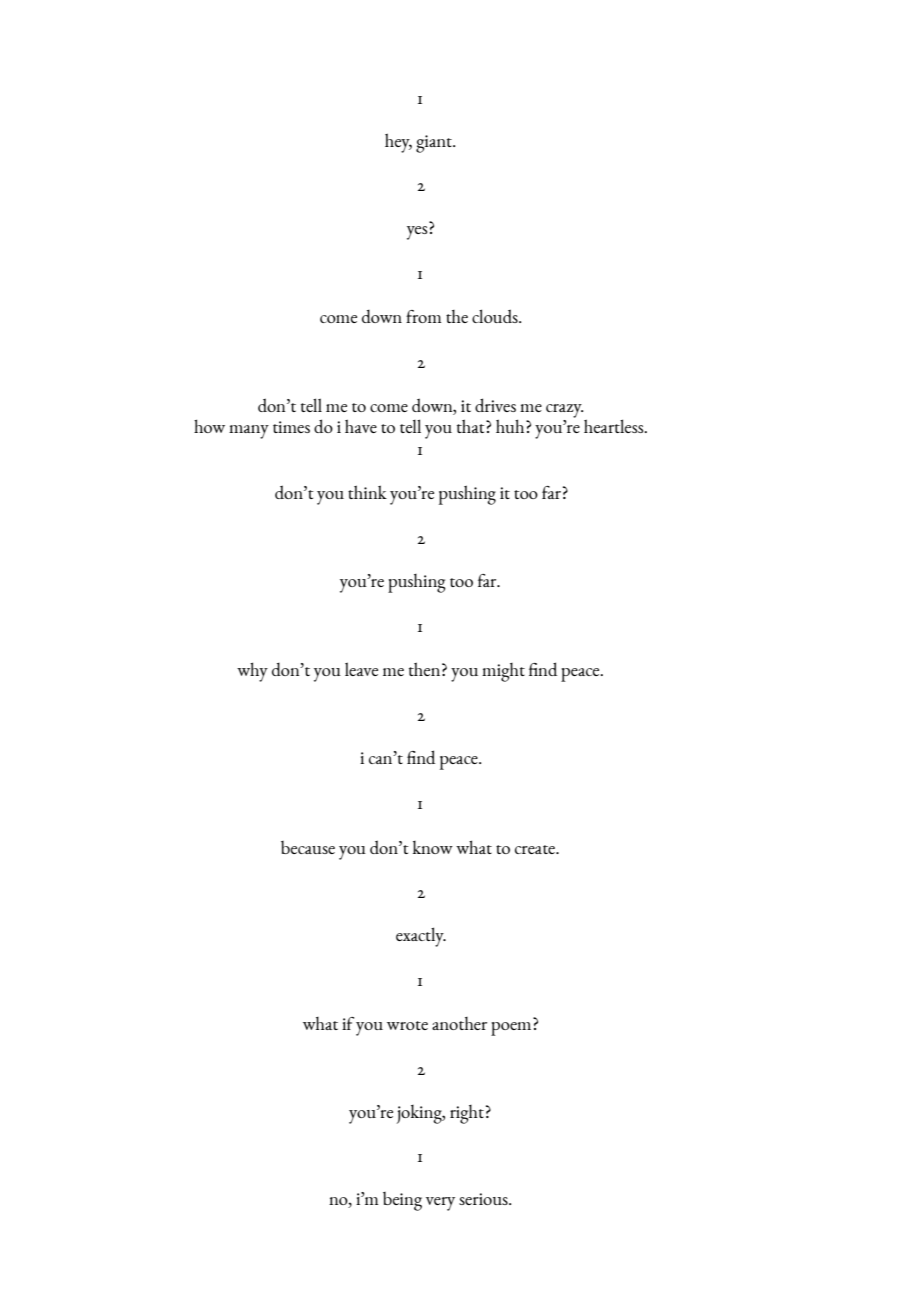  What do you see at coordinates (402, 1201) in the page?
I see `being` at bounding box center [402, 1201].
